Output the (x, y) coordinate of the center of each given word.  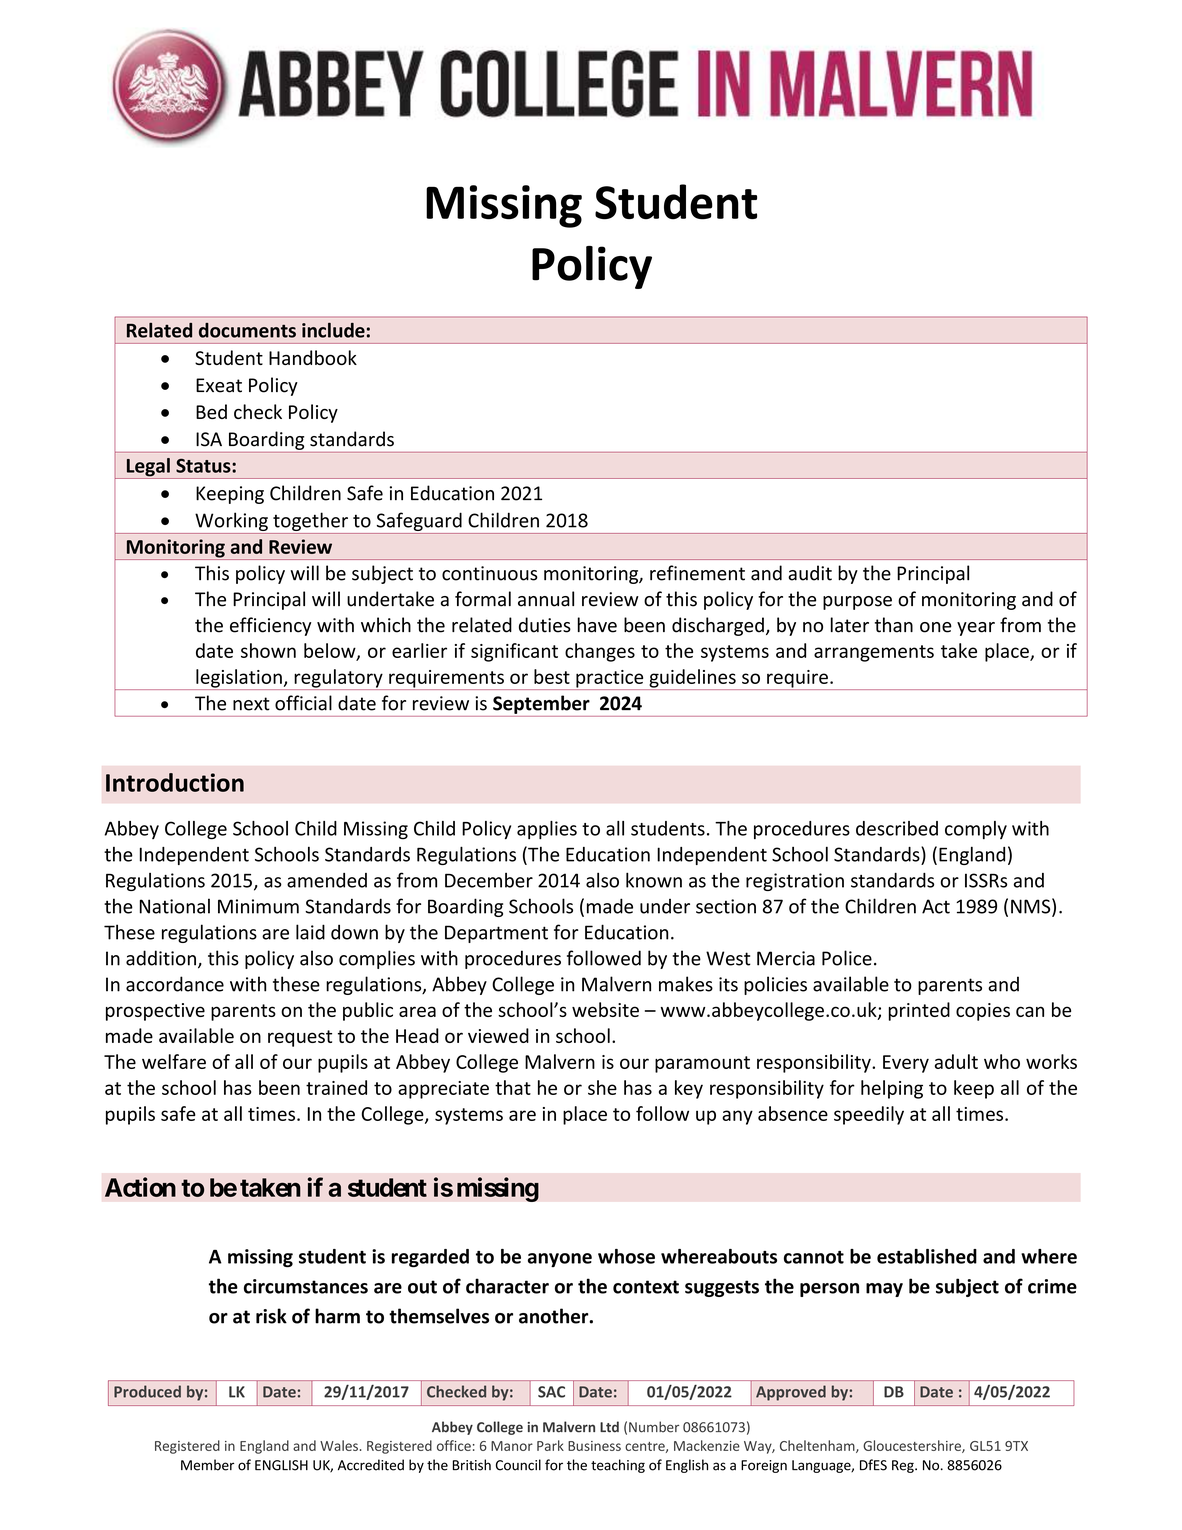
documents (247, 330)
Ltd (609, 1427)
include (333, 330)
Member (207, 1465)
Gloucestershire (913, 1446)
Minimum (258, 906)
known (654, 880)
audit (810, 573)
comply (976, 830)
